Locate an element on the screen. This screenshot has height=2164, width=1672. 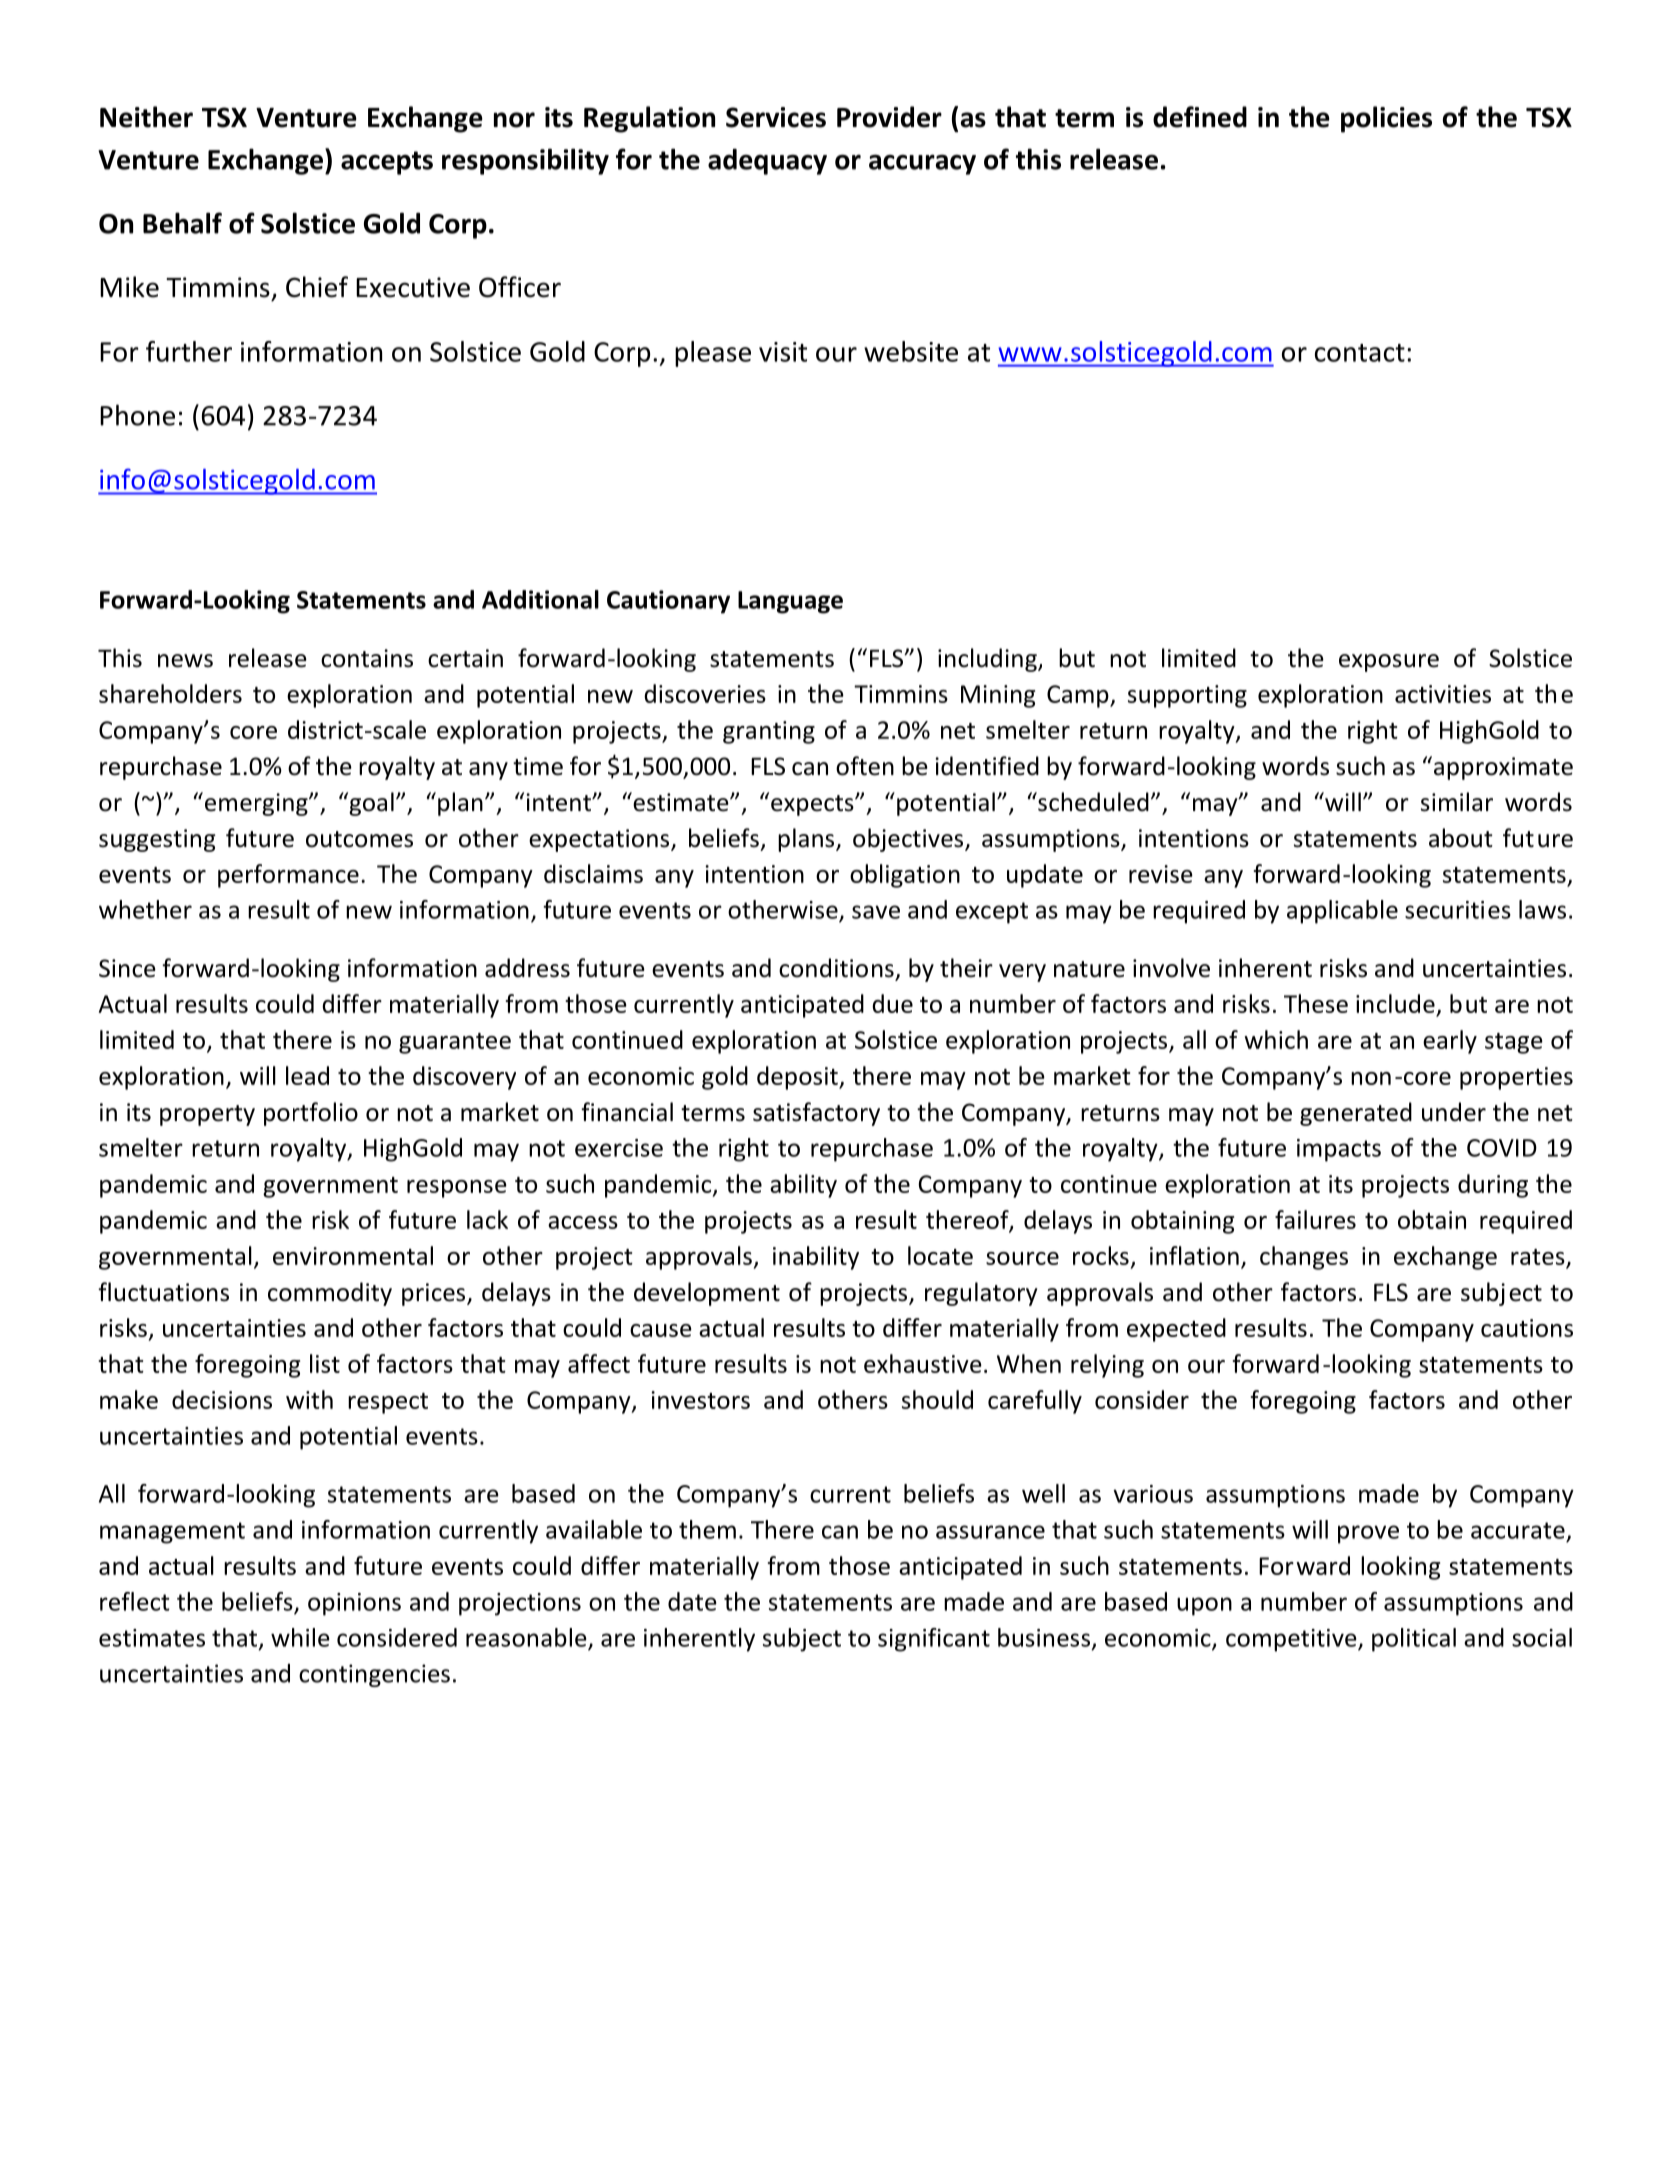
adequacy is located at coordinates (767, 161).
